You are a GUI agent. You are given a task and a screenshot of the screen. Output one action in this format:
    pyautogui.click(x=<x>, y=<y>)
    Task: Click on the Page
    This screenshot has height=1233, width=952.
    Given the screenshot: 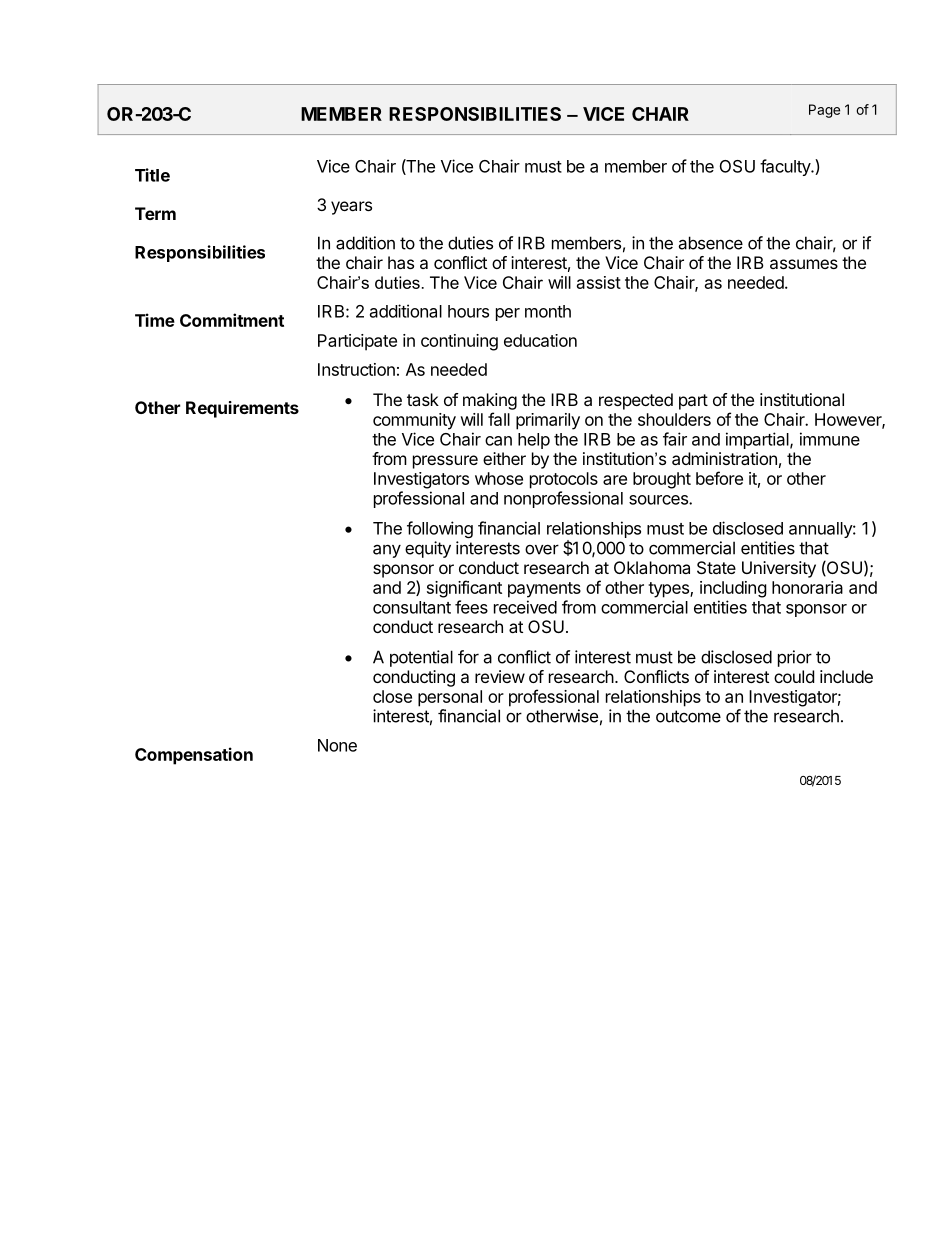 What is the action you would take?
    pyautogui.click(x=824, y=111)
